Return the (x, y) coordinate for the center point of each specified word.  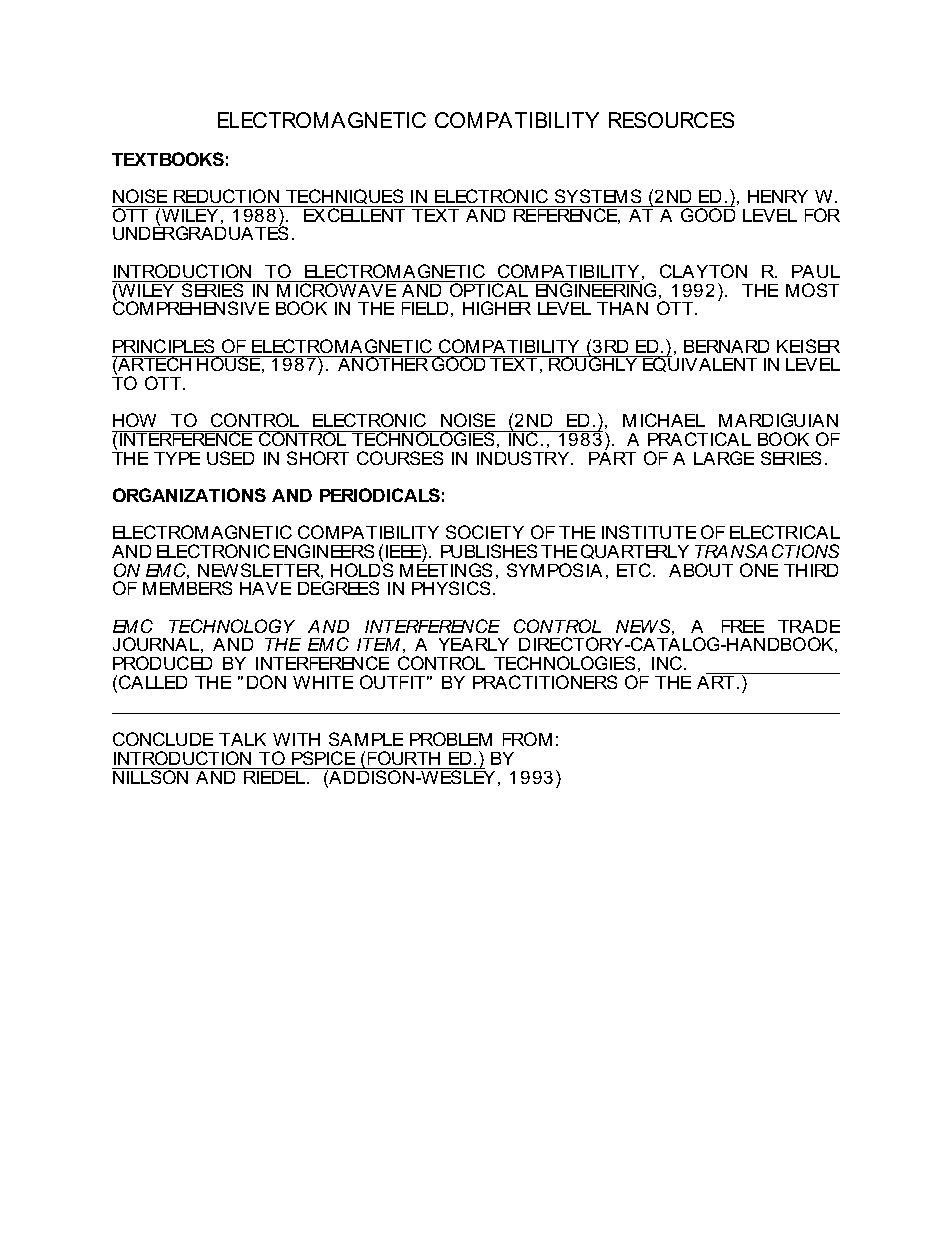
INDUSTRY (524, 458)
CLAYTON (703, 271)
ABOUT (701, 570)
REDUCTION (226, 196)
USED (230, 458)
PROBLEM (451, 739)
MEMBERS (187, 588)
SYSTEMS (598, 196)
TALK (242, 739)
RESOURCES (671, 120)
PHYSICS (451, 588)
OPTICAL (489, 289)
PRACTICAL (699, 439)
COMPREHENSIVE (191, 307)
